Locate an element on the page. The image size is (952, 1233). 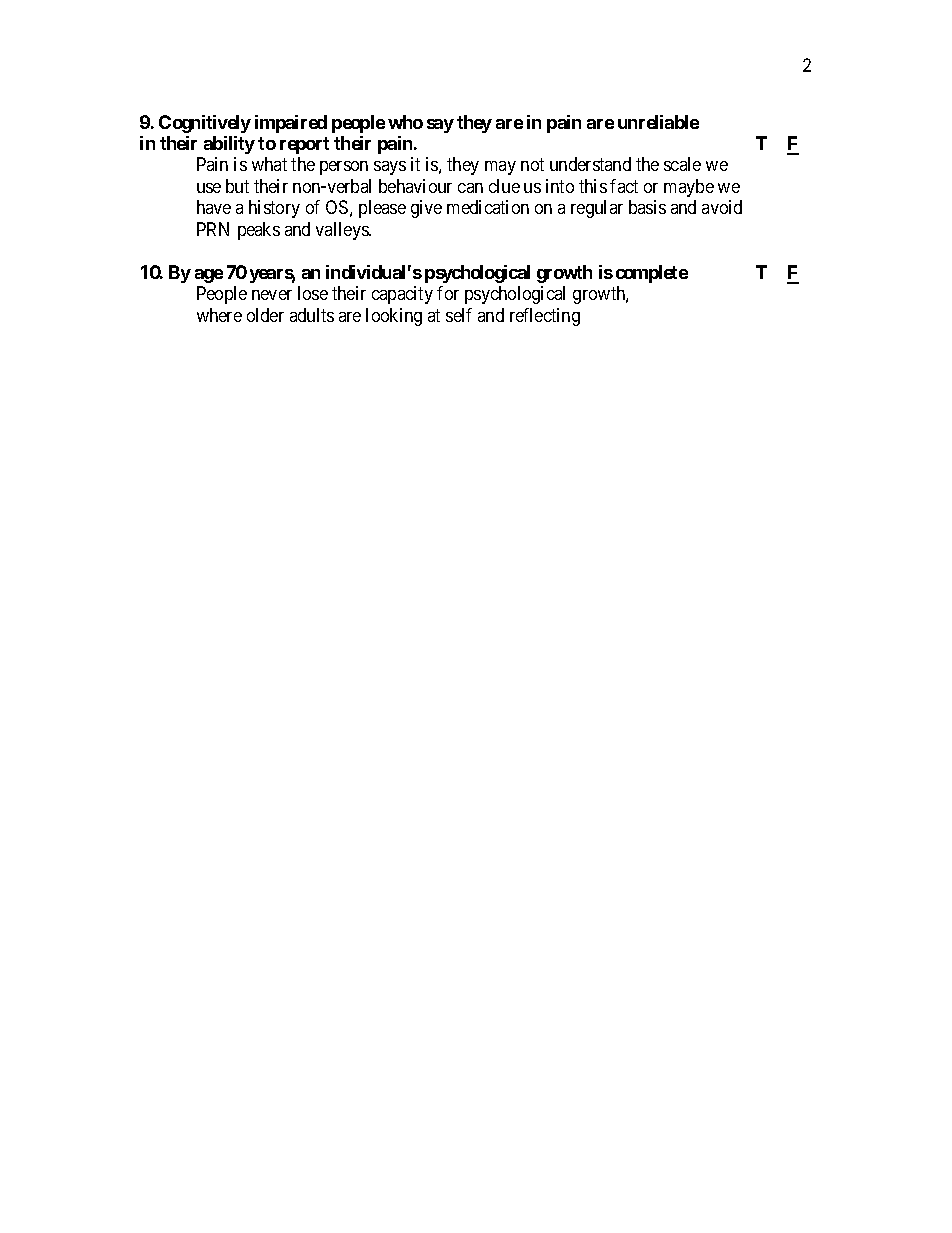
peaks is located at coordinates (259, 231).
